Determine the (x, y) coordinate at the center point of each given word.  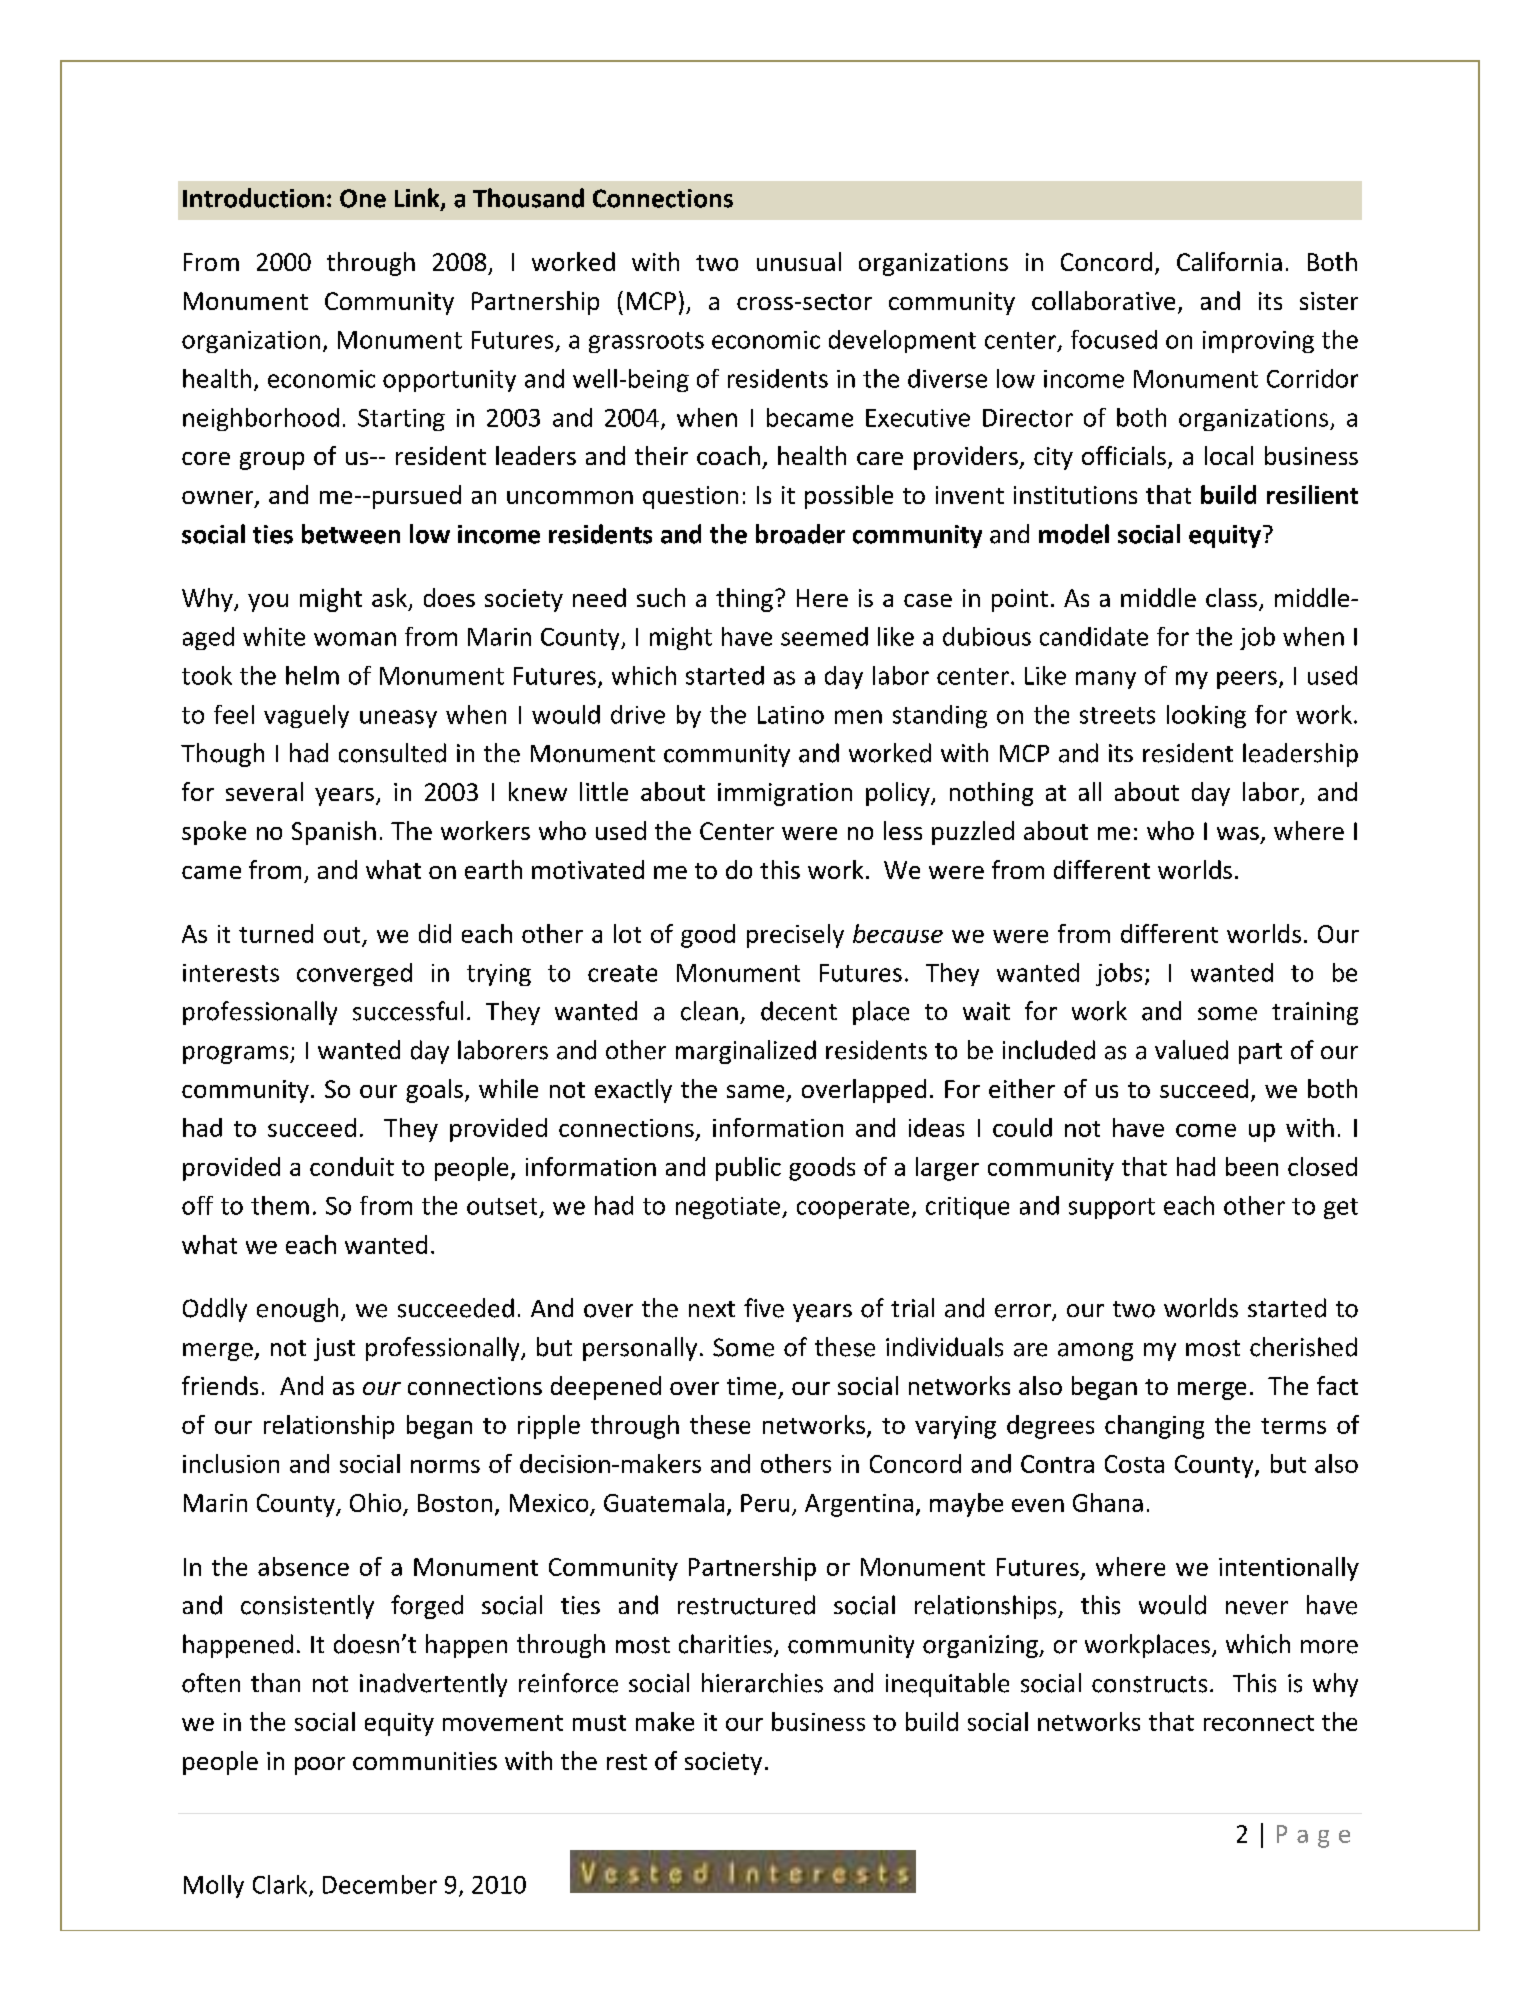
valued (1191, 1050)
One (363, 198)
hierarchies (762, 1683)
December (380, 1884)
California (1229, 261)
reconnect (1259, 1723)
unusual (799, 261)
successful (408, 1011)
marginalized (746, 1052)
